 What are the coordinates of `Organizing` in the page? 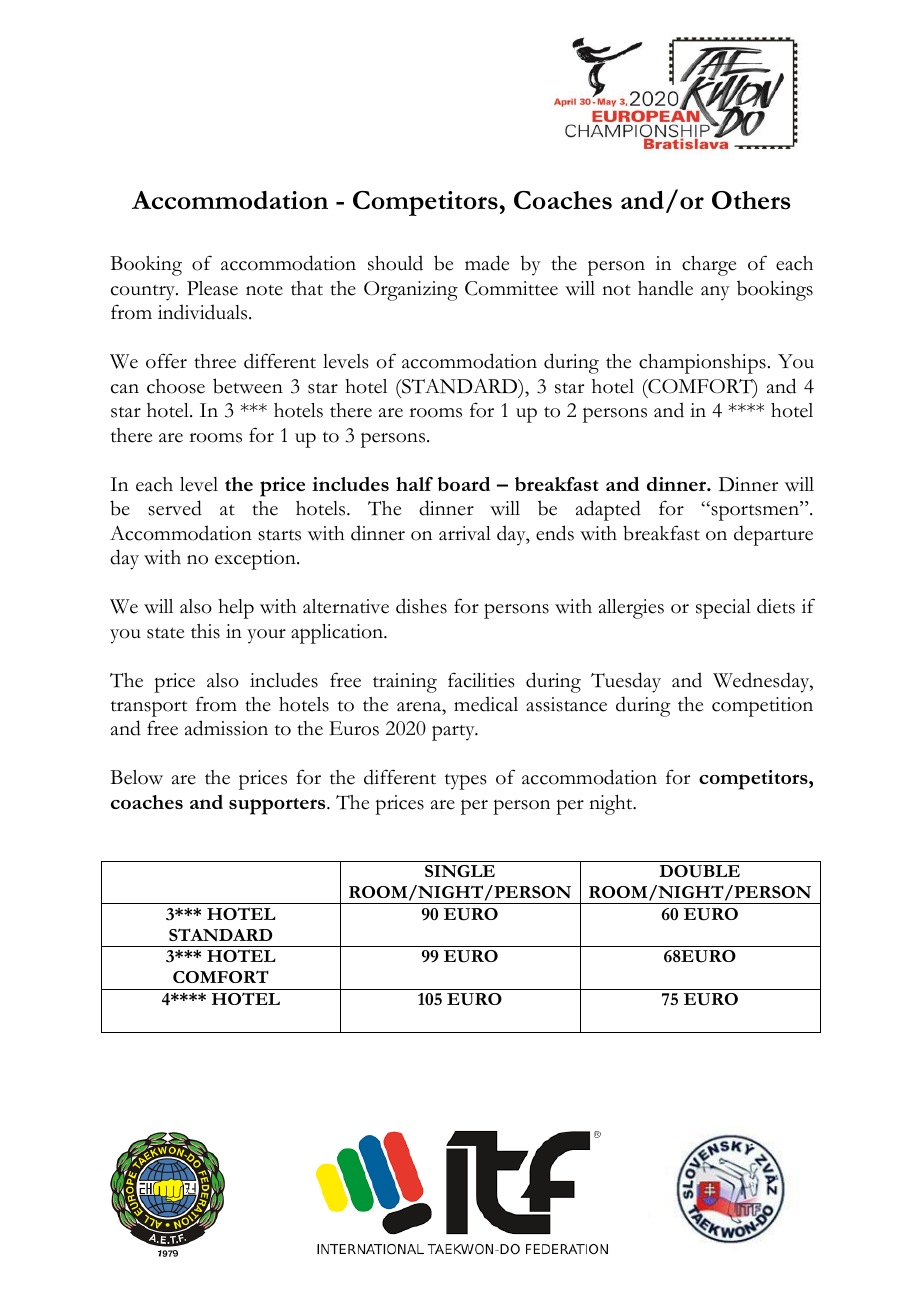 It's located at (411, 291).
